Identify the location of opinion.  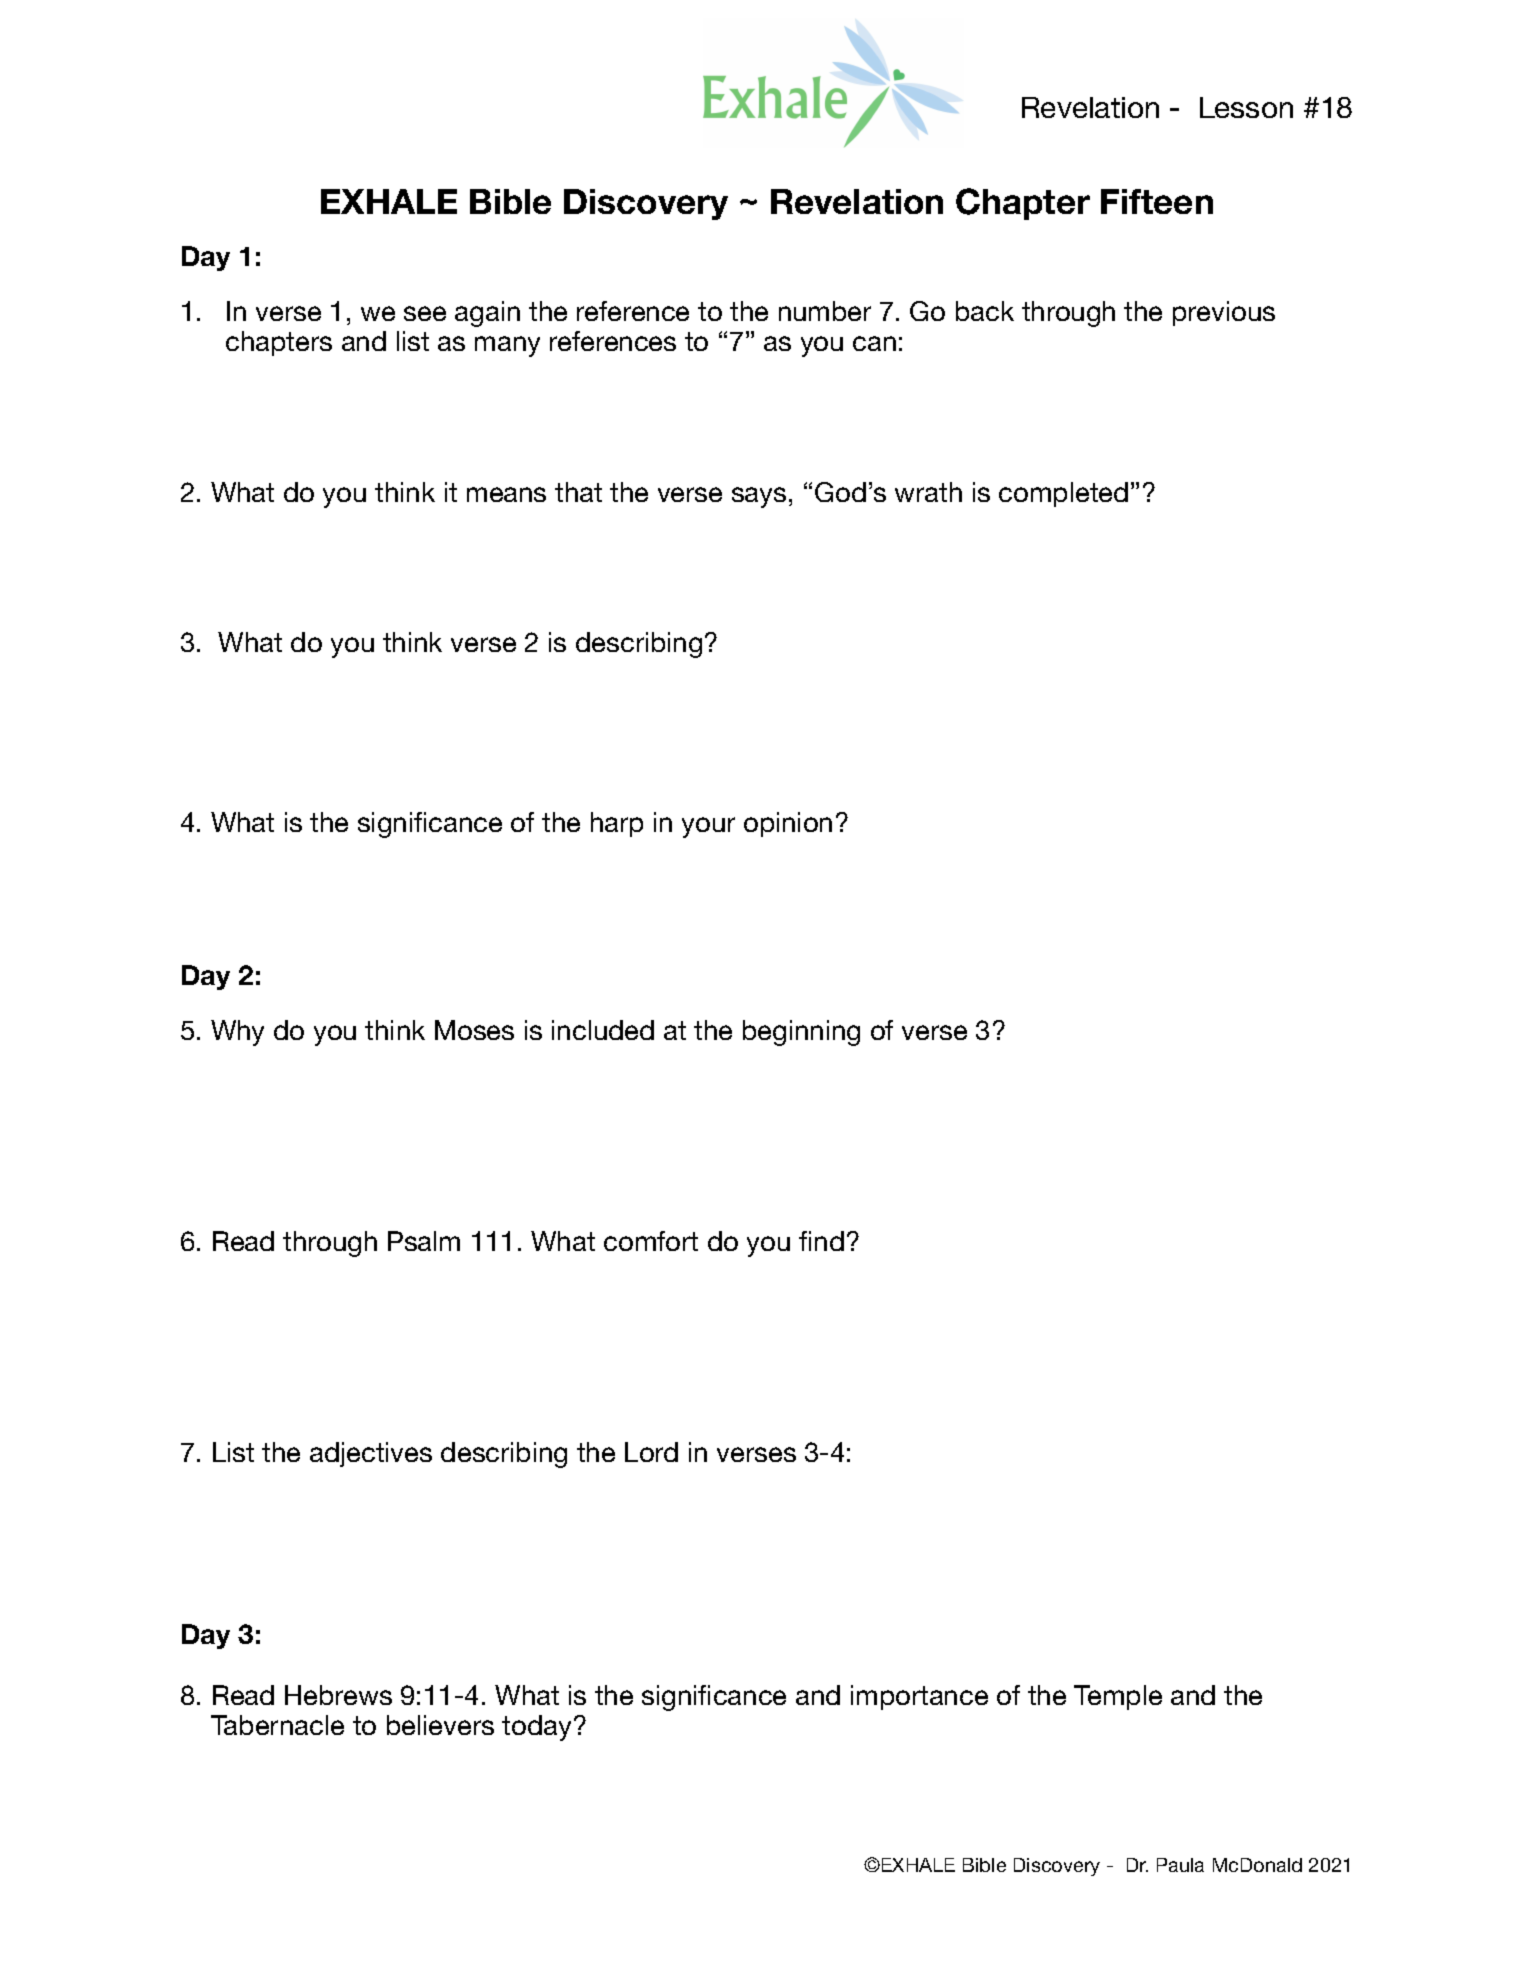
(788, 824).
